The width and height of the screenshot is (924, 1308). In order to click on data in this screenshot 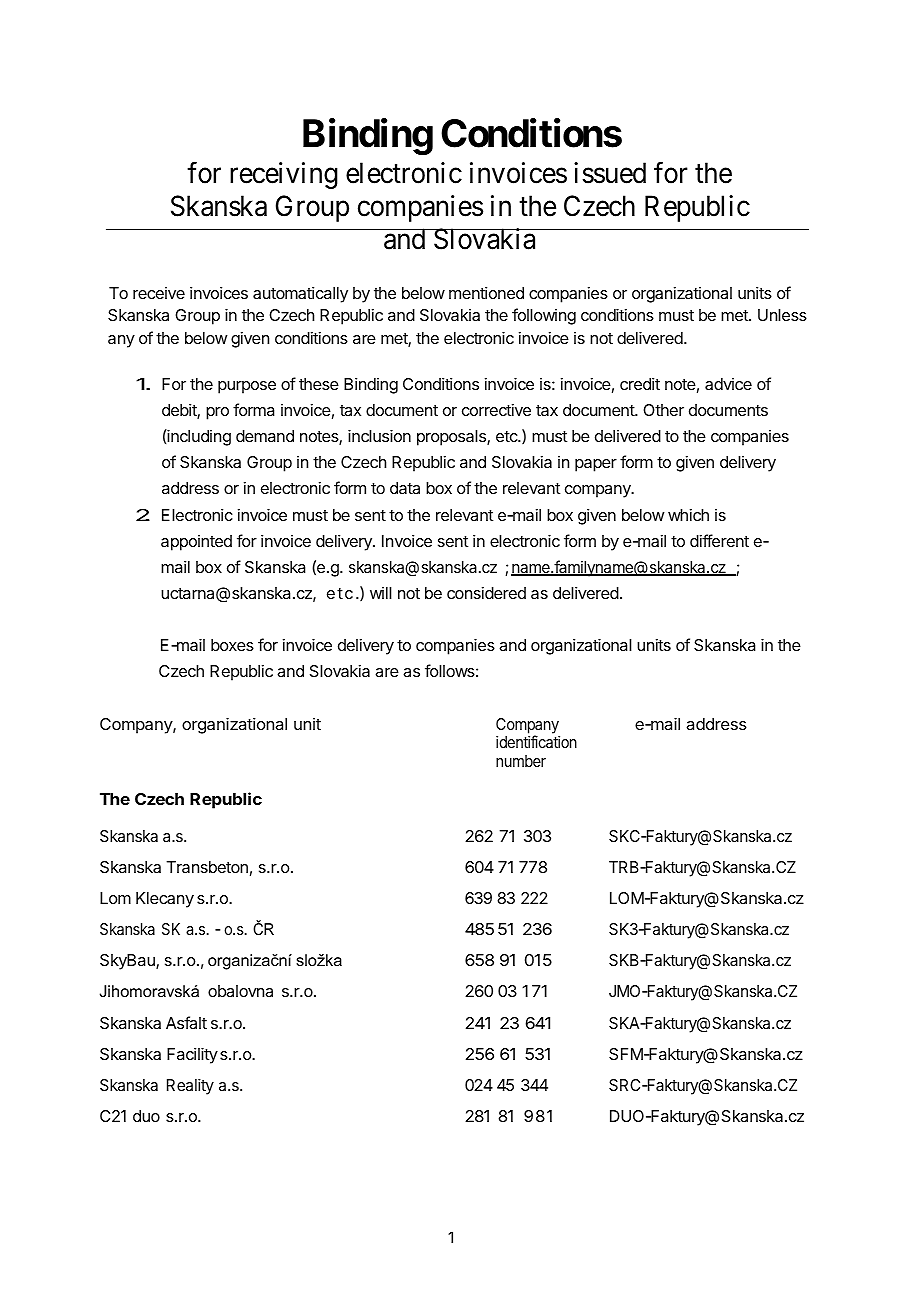, I will do `click(405, 488)`.
